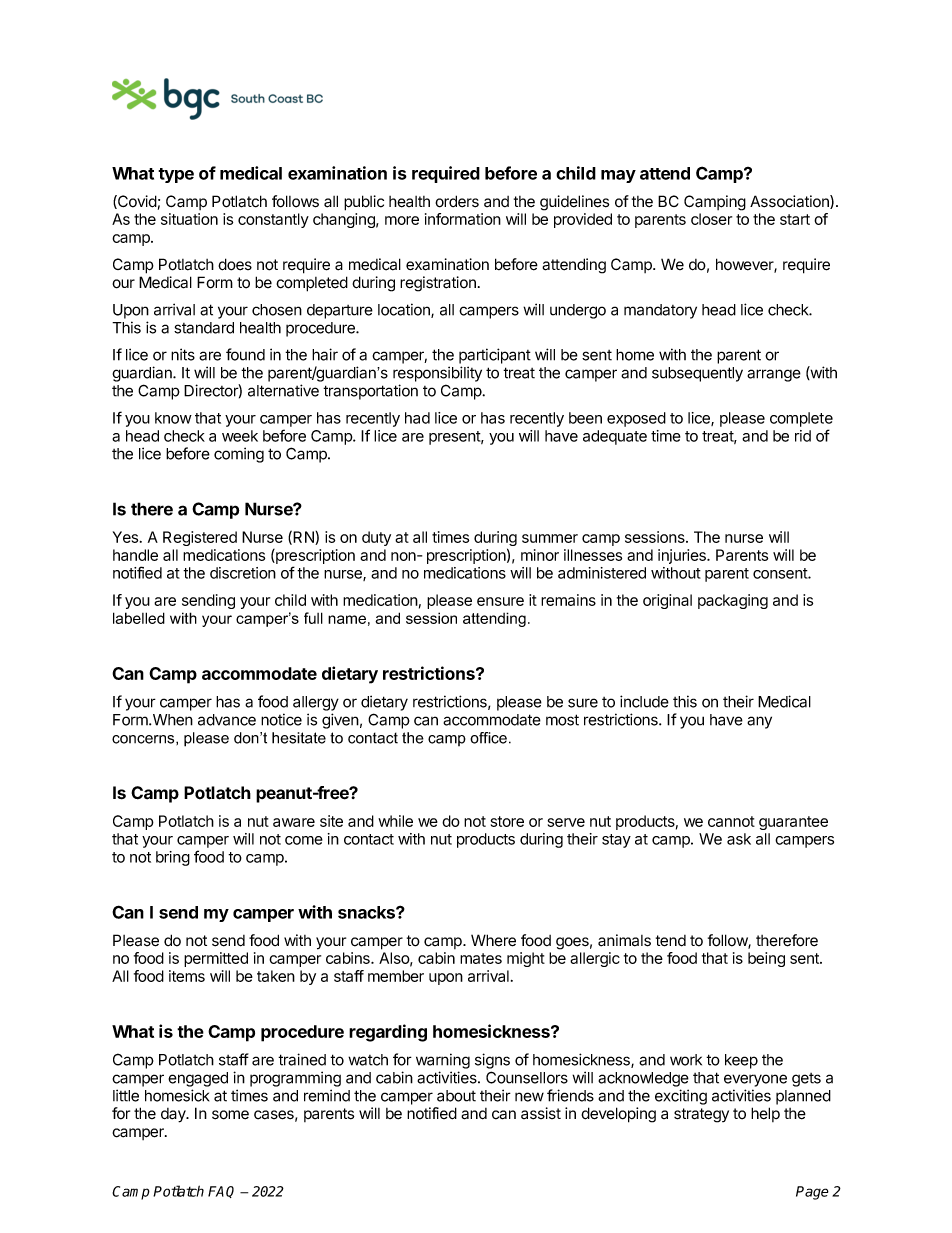  I want to click on about, so click(456, 1096).
